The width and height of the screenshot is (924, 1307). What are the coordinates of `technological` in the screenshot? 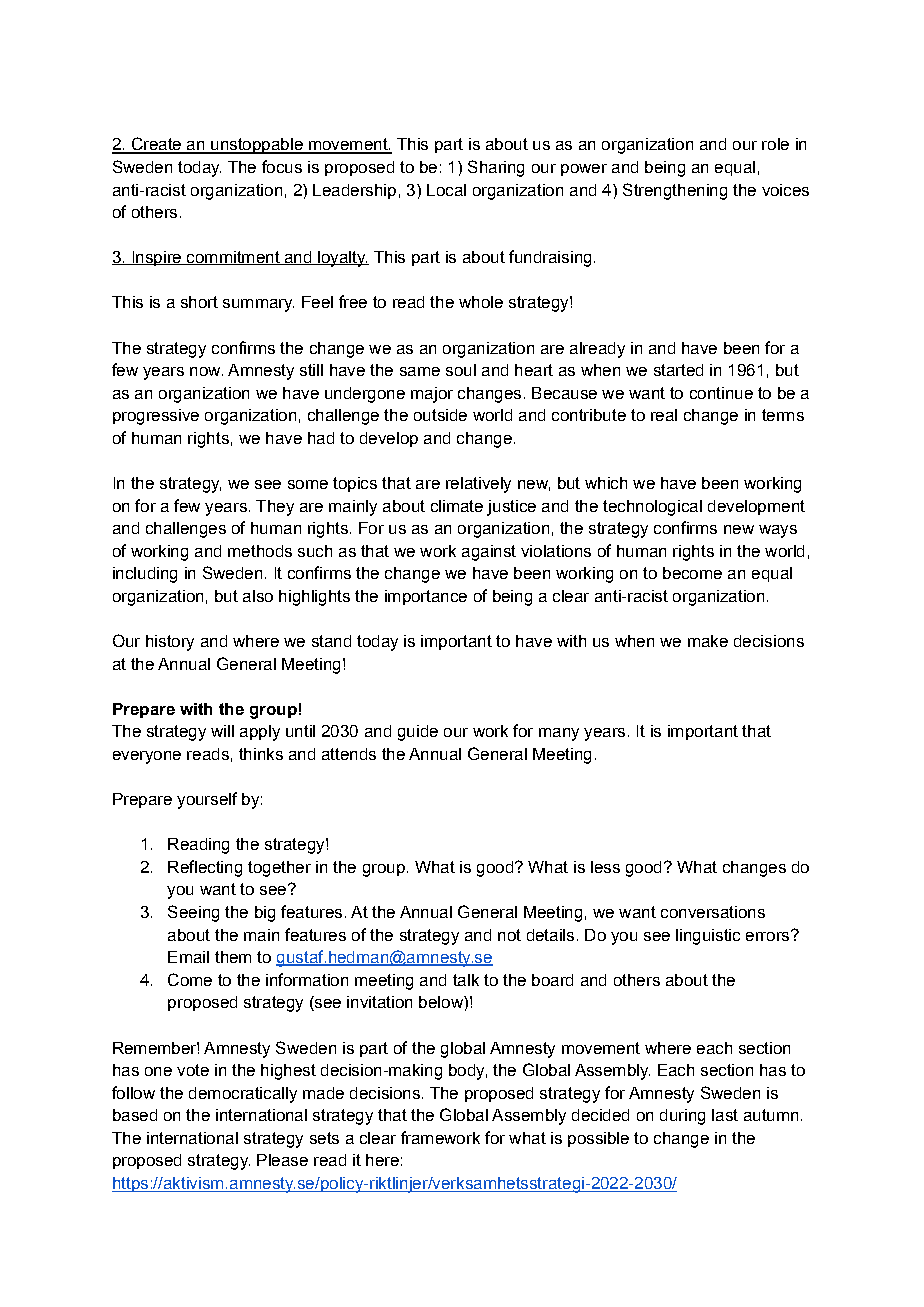 It's located at (652, 508).
